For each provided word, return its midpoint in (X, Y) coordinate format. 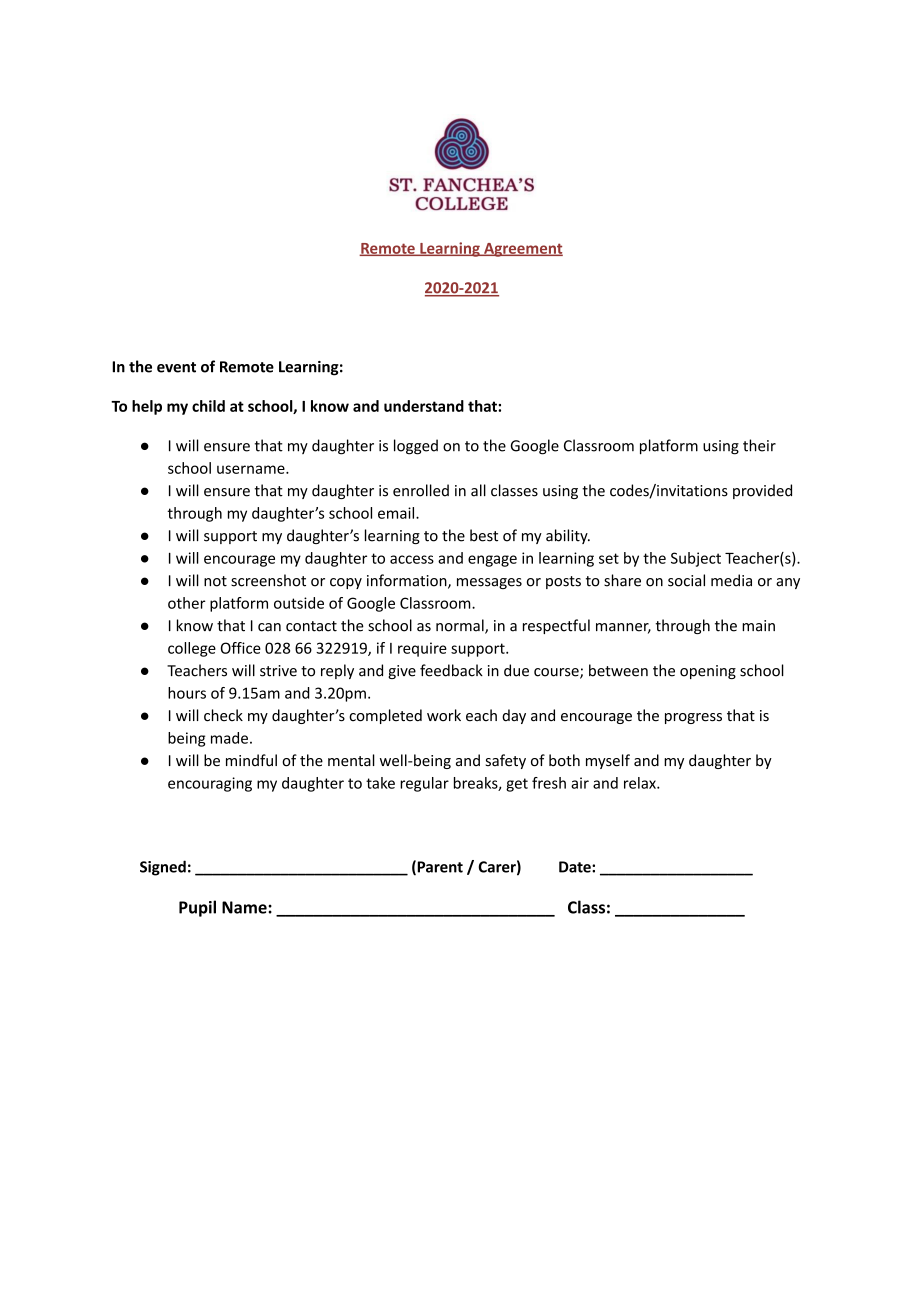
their (759, 445)
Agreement (522, 250)
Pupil (197, 908)
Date (576, 867)
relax (641, 783)
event (176, 367)
